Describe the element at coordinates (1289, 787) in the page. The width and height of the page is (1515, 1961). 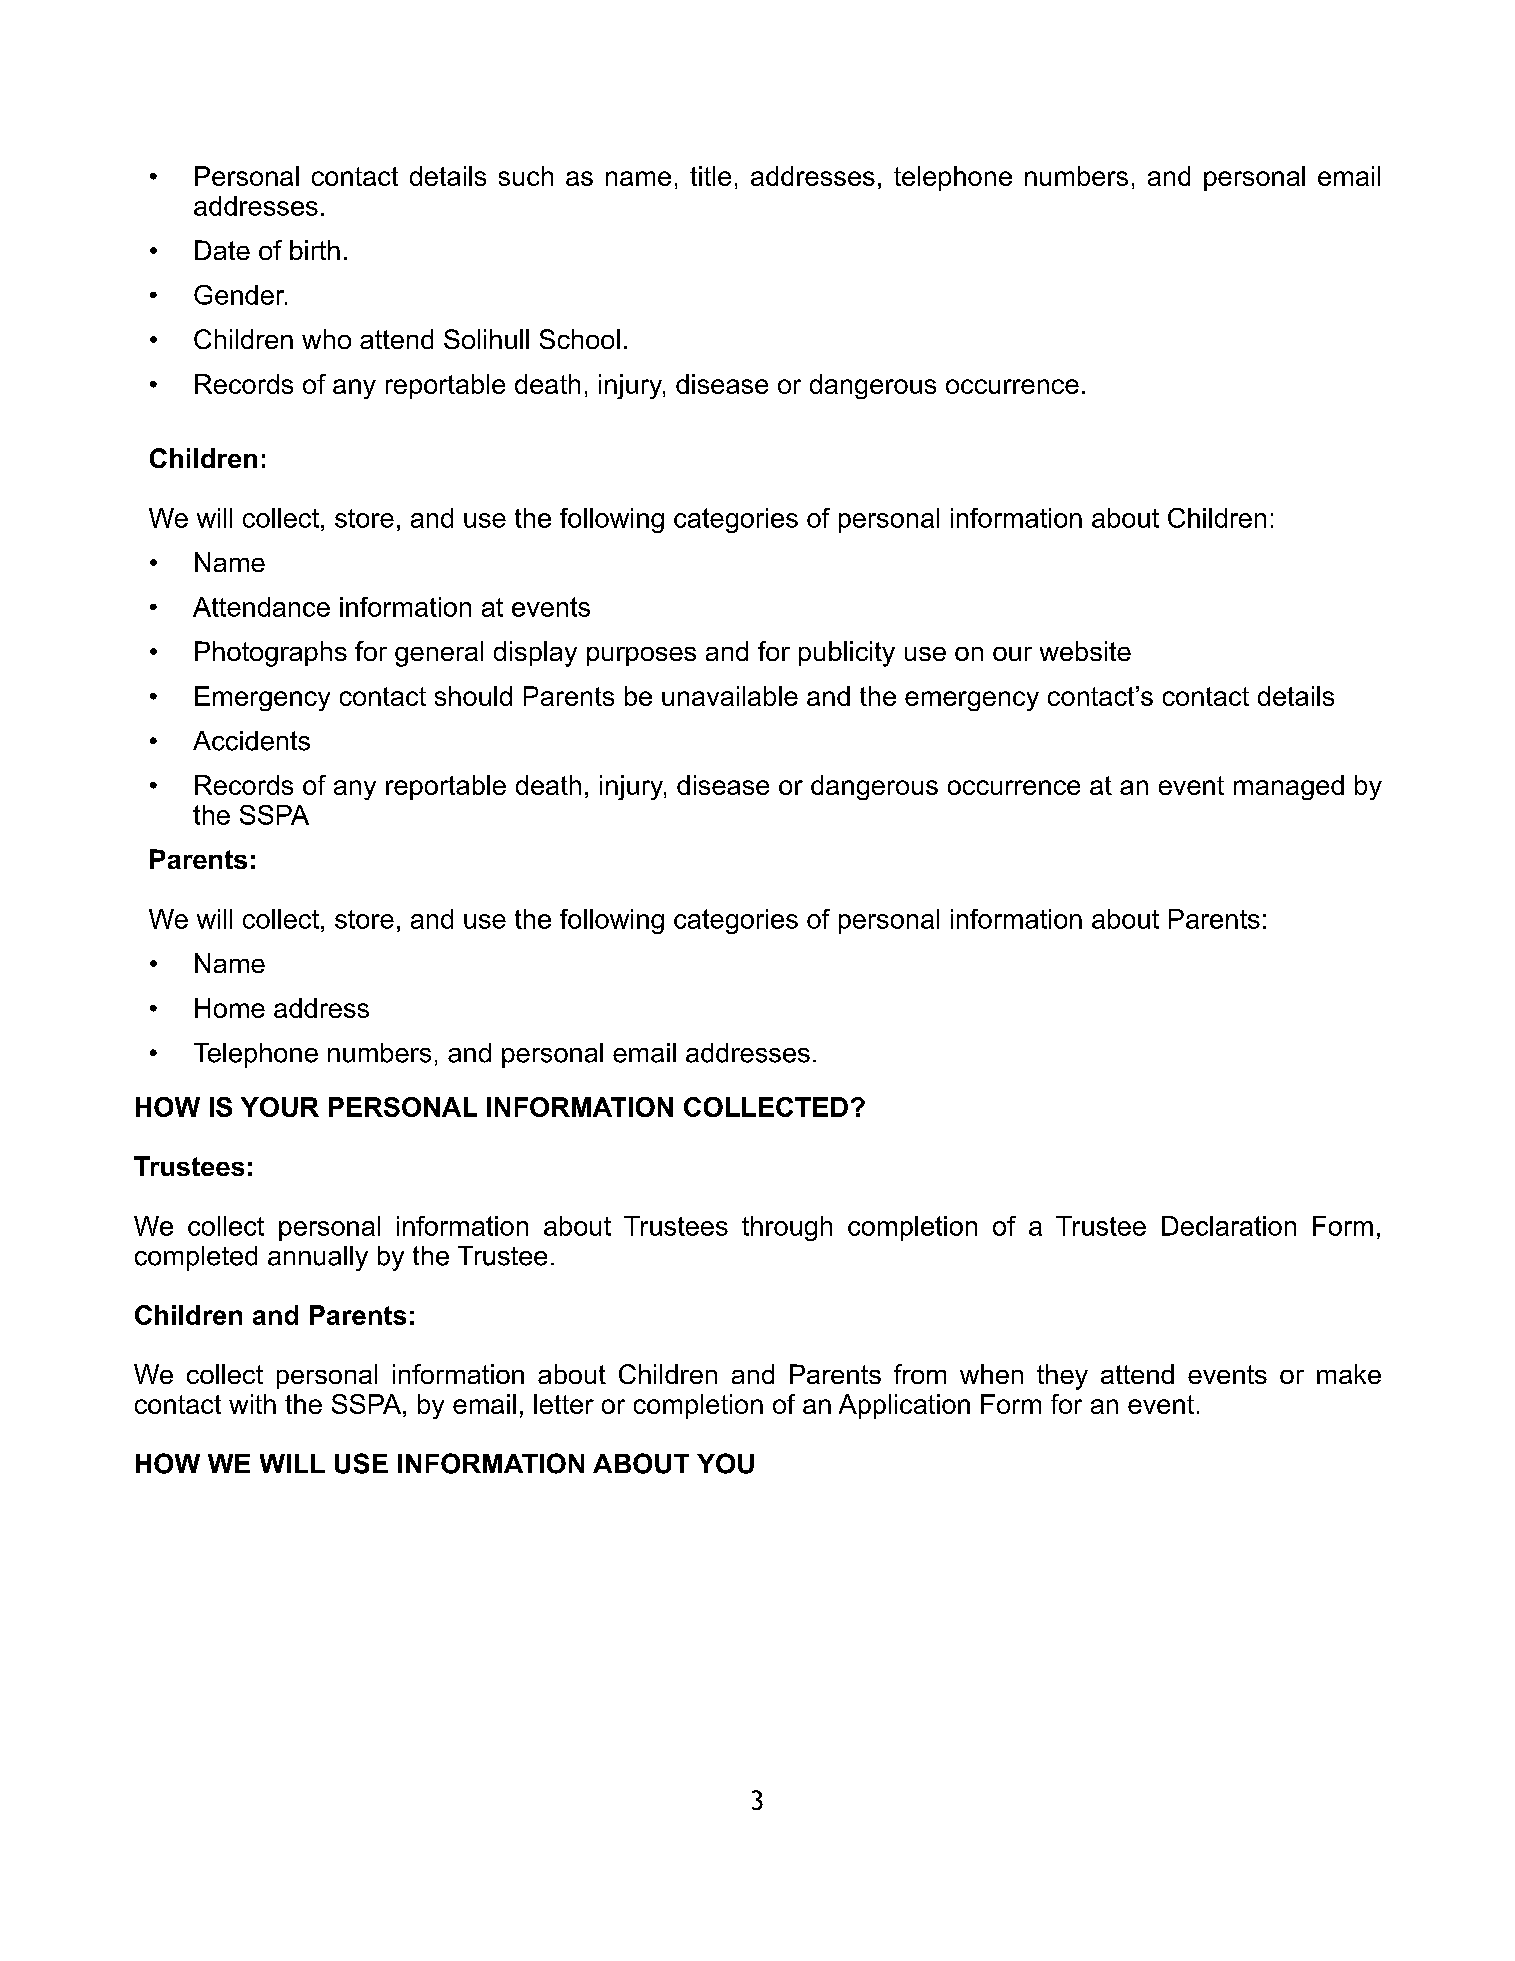
I see `managed` at that location.
